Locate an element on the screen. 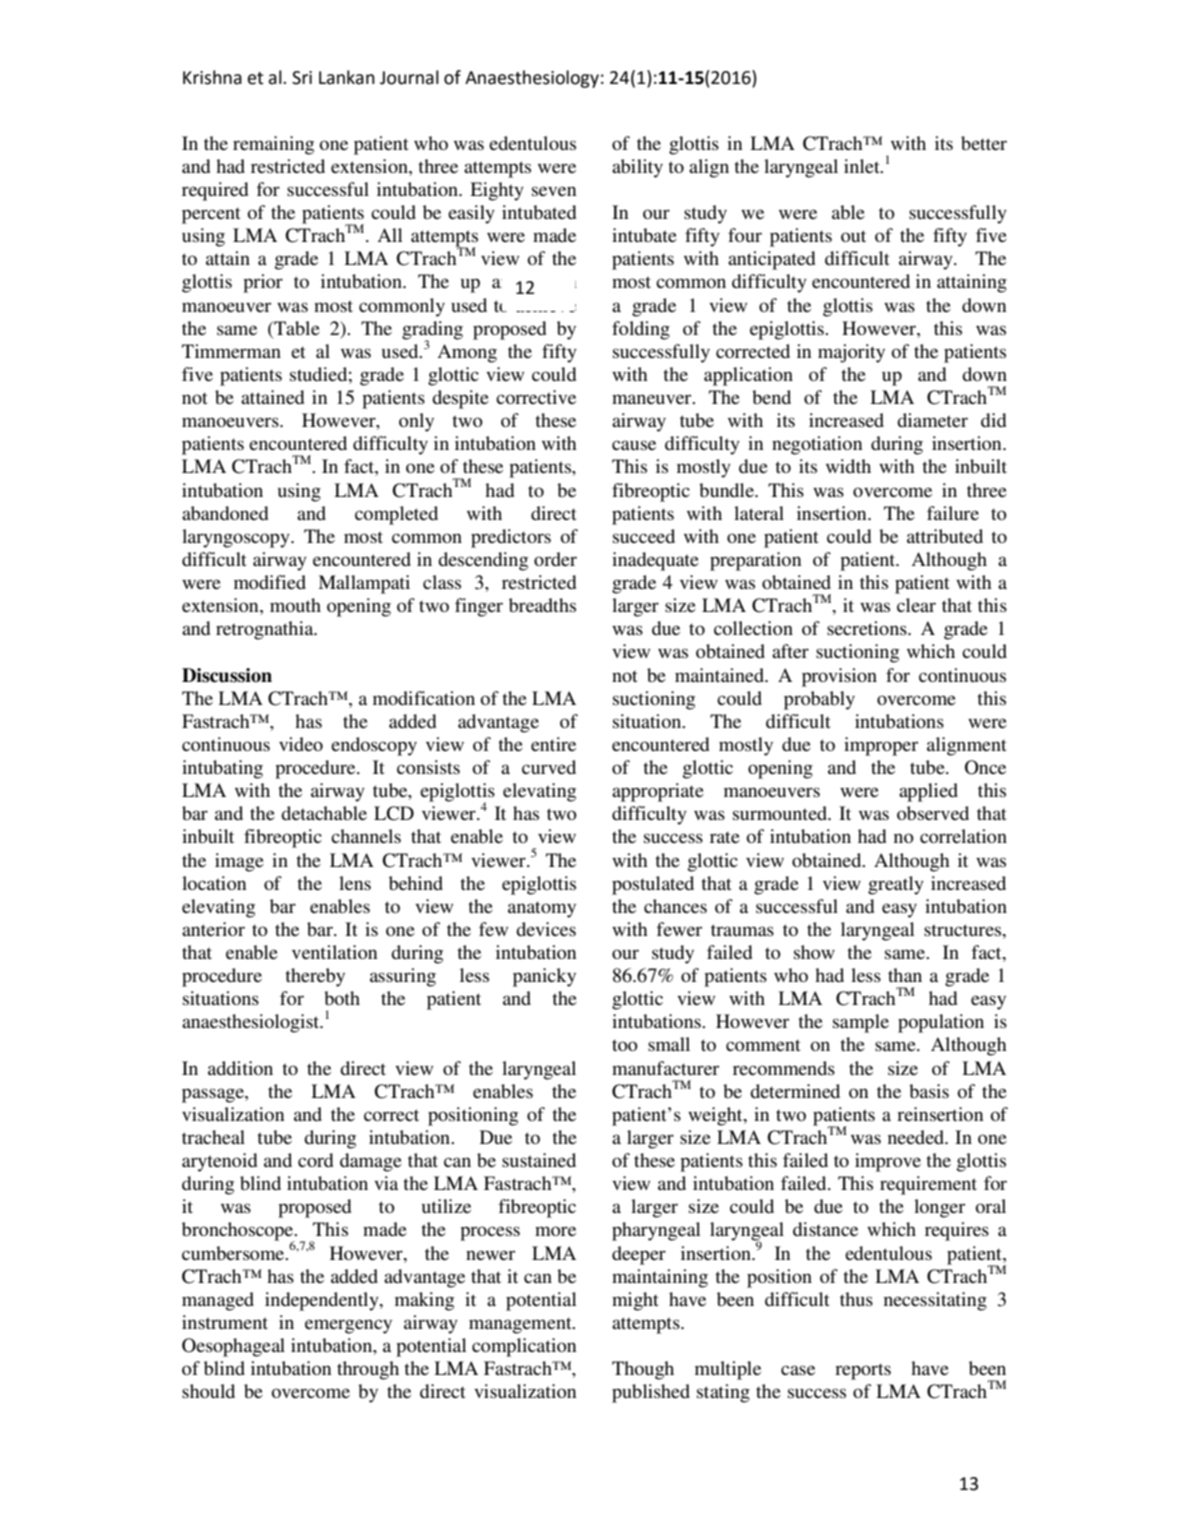 This screenshot has width=1190, height=1540. entire is located at coordinates (553, 744).
